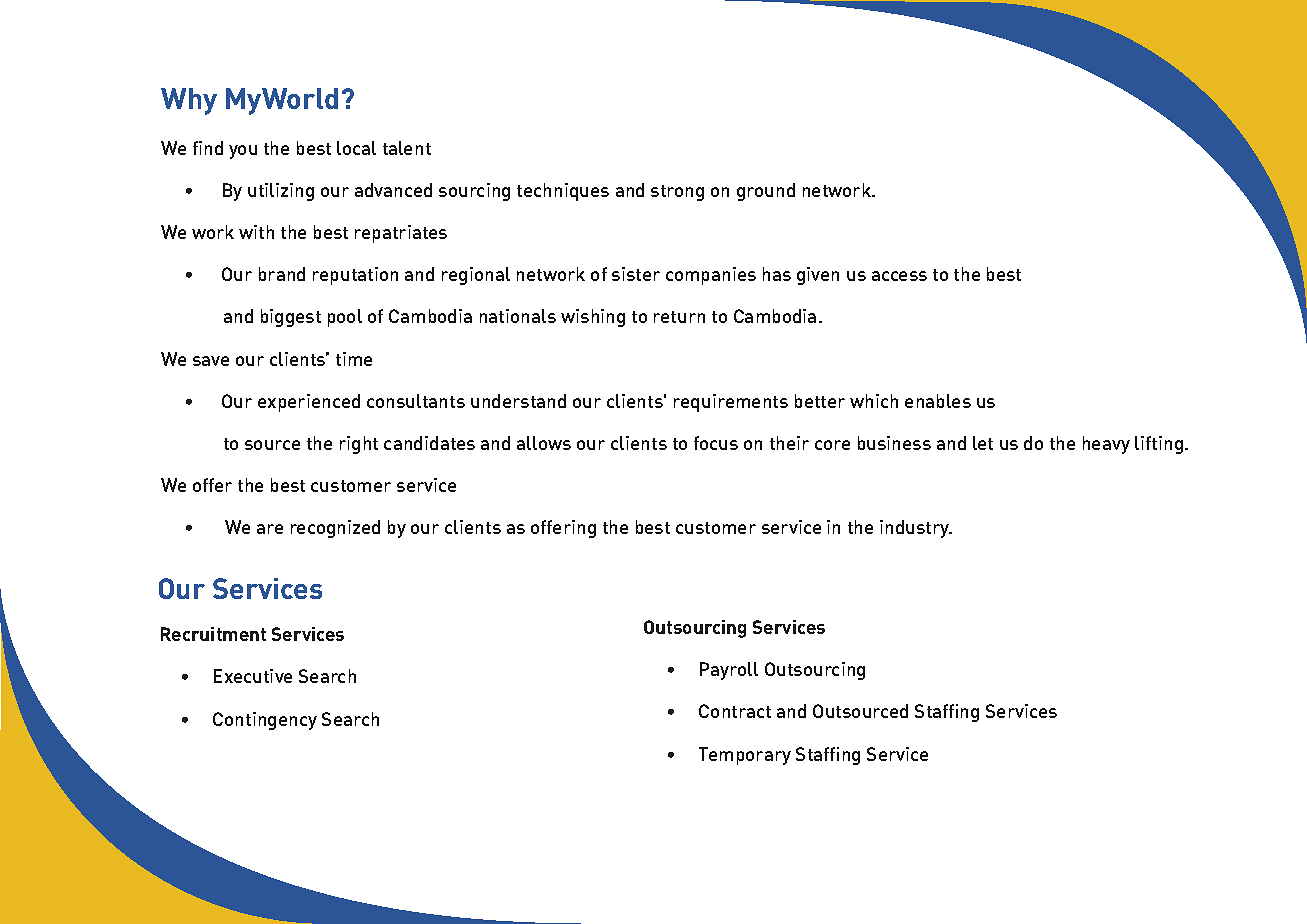  Describe the element at coordinates (677, 193) in the image. I see `strong` at that location.
